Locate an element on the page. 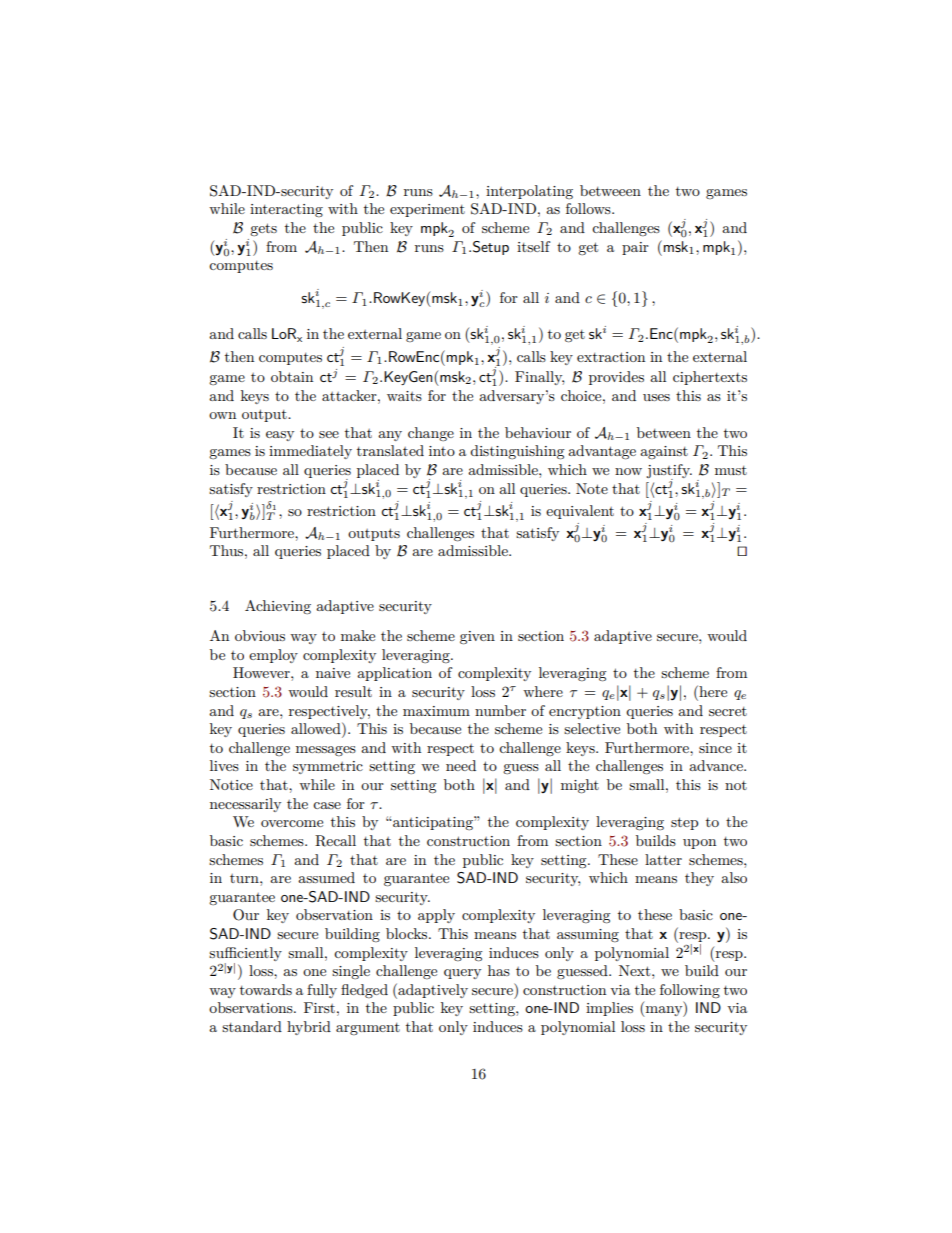 This image has height=1233, width=952. given is located at coordinates (477, 638).
